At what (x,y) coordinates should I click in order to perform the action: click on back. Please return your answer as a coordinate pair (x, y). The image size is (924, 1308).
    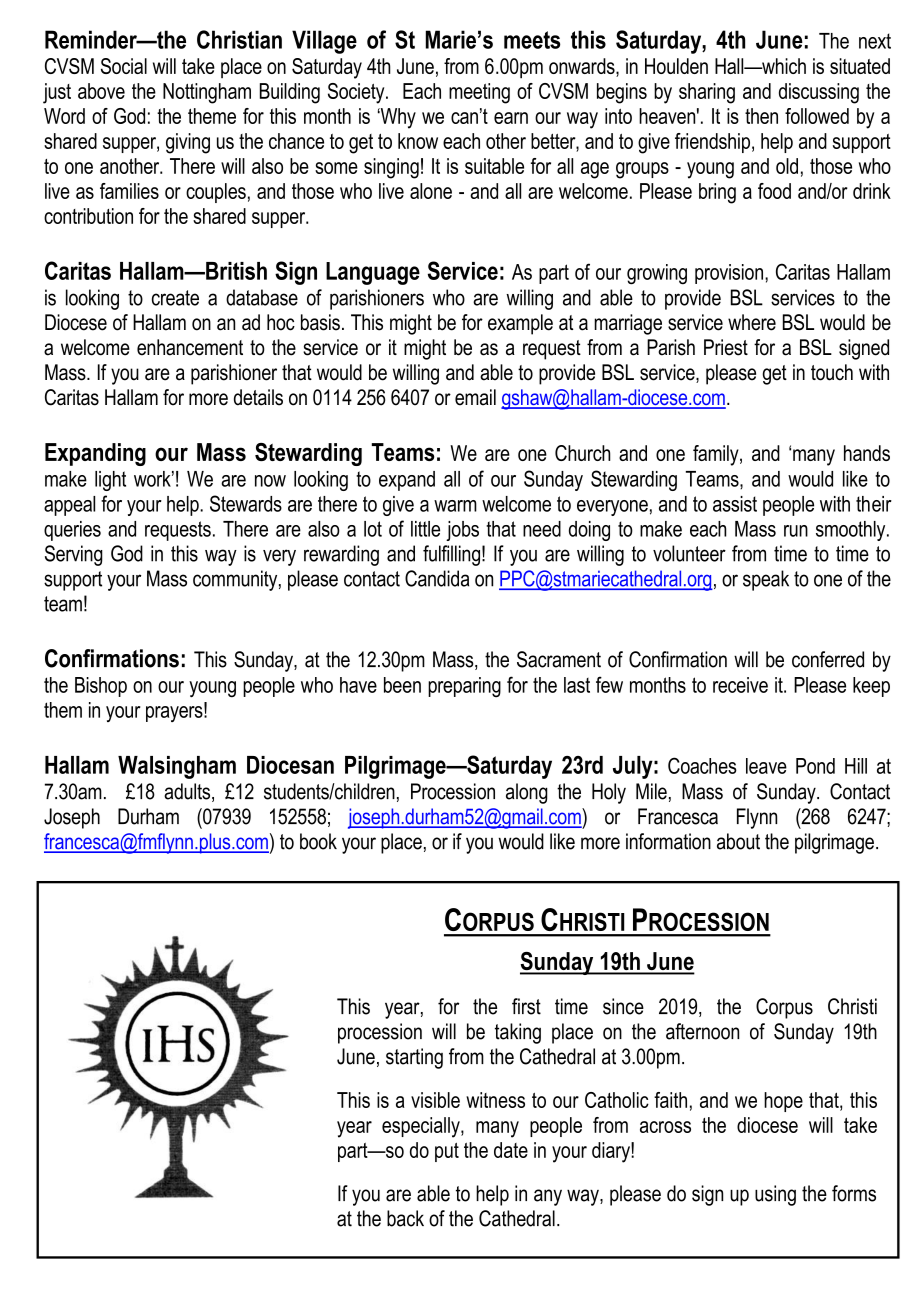
    Looking at the image, I should click on (405, 1218).
